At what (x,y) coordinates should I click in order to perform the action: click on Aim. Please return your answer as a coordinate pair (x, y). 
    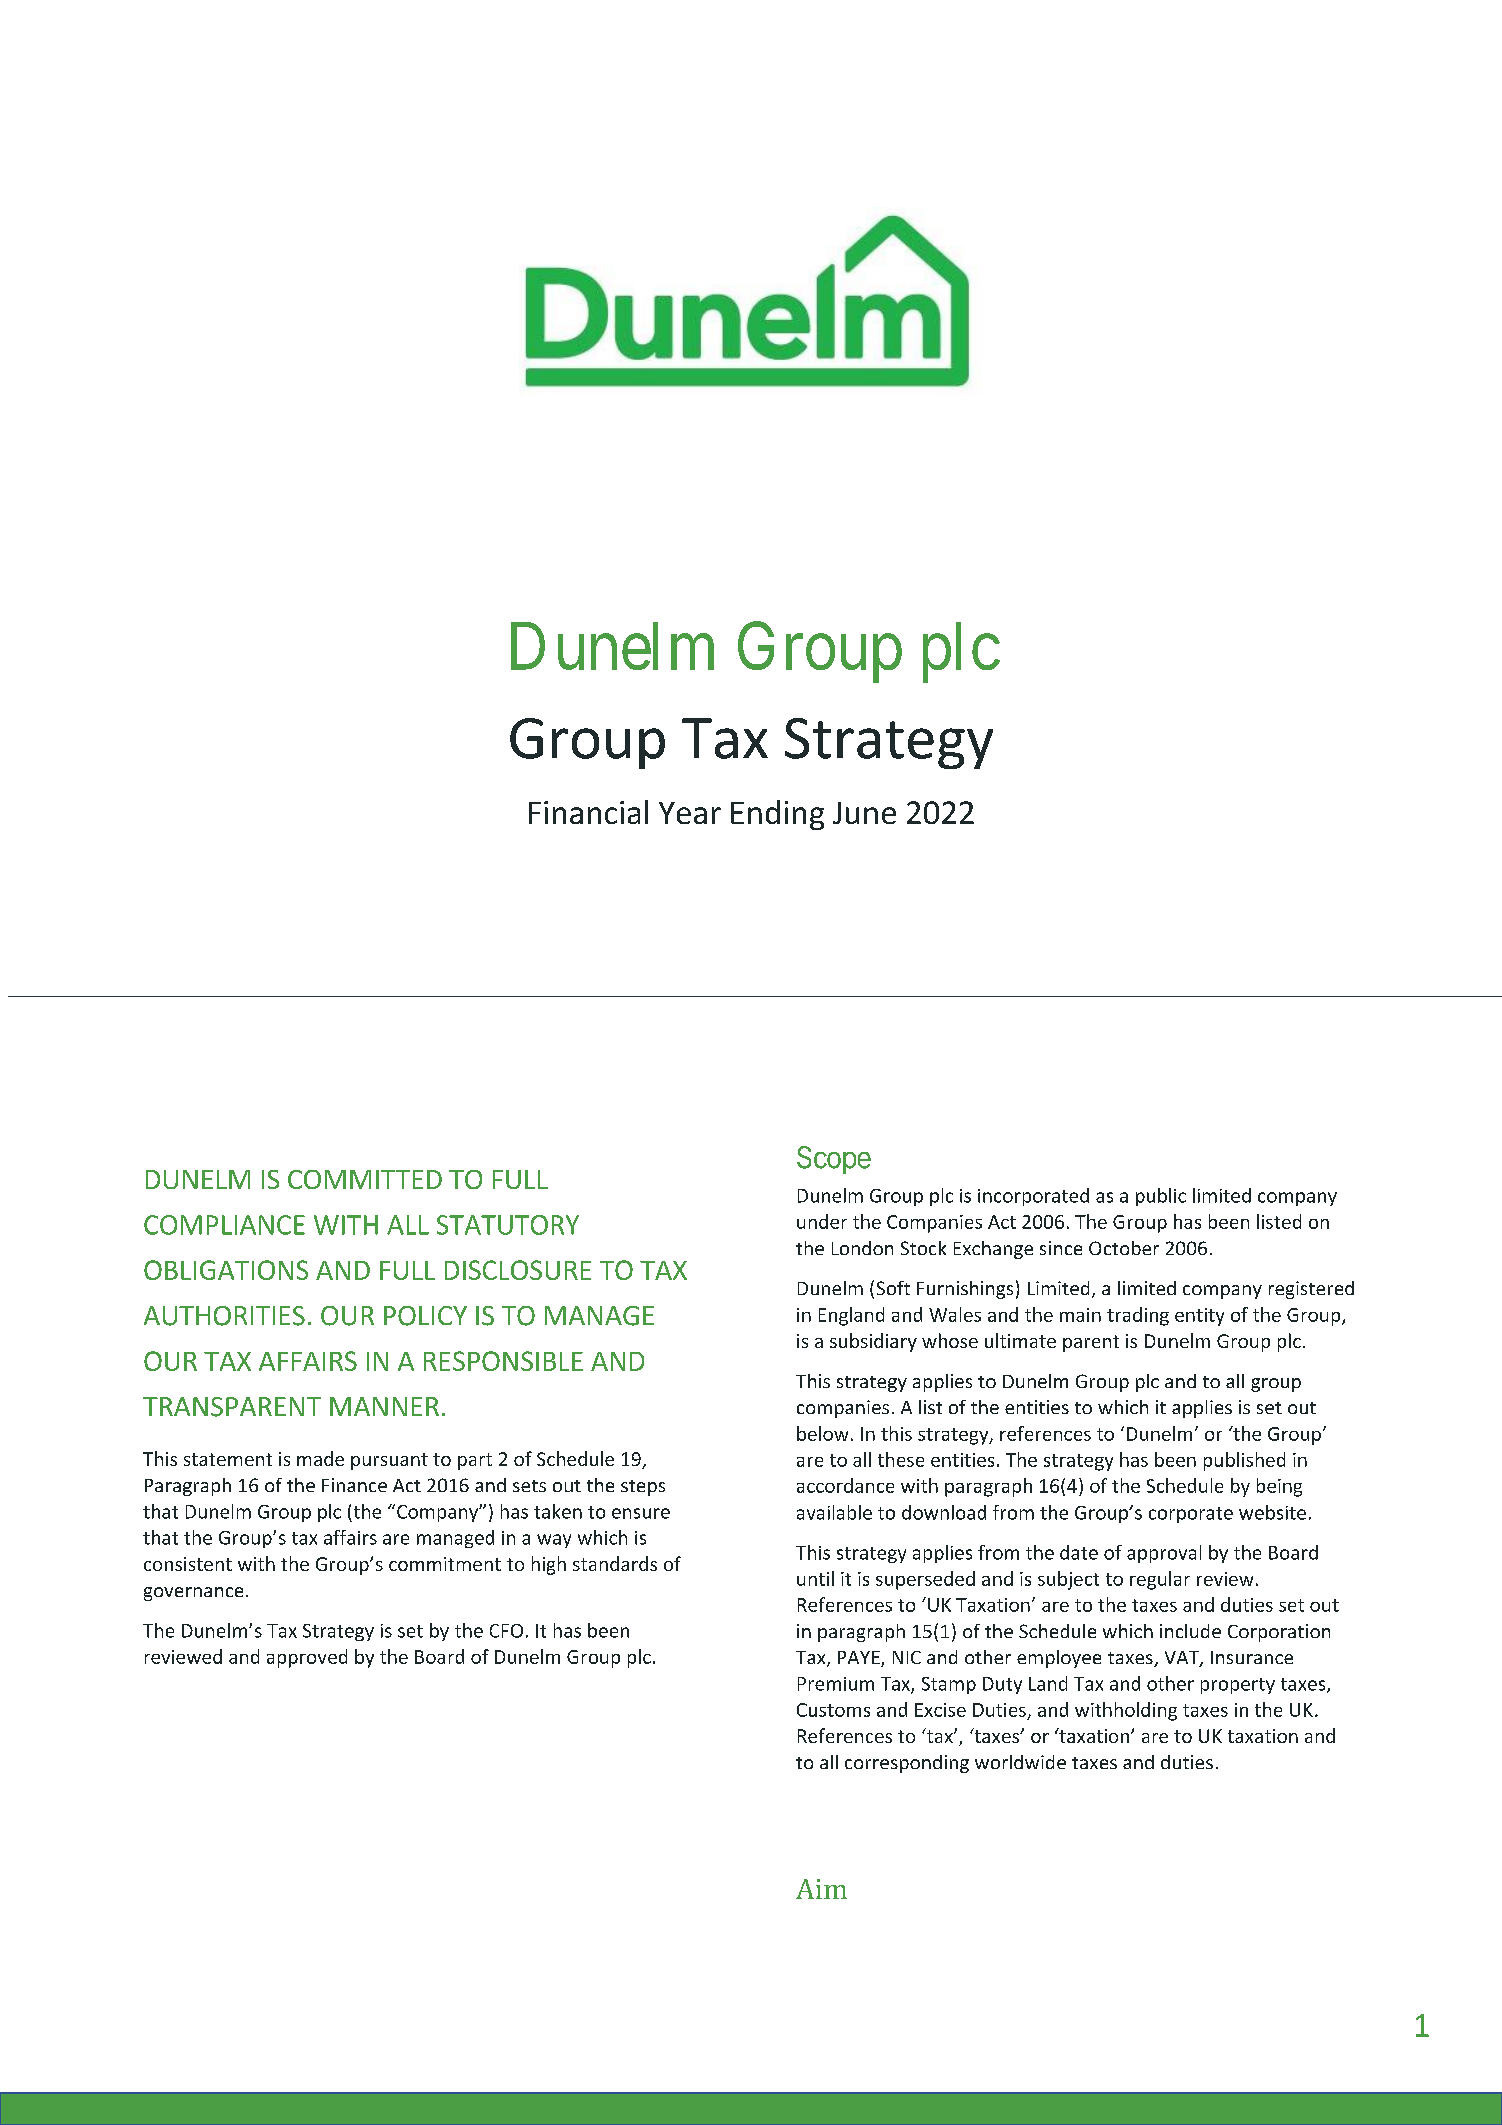
    Looking at the image, I should click on (821, 1889).
